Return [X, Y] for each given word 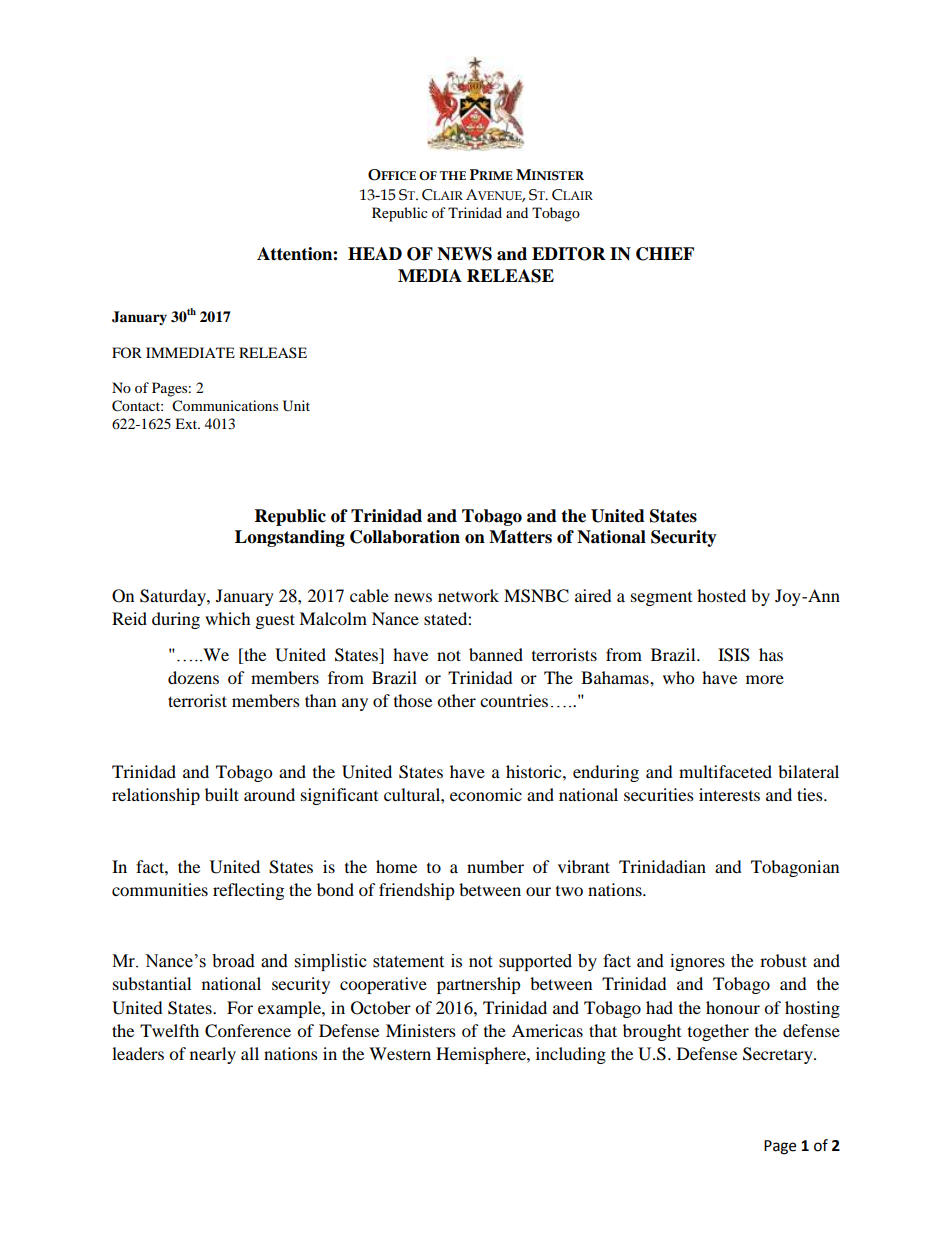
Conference [248, 1031]
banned [496, 654]
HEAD [375, 253]
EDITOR [569, 254]
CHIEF [665, 254]
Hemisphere [482, 1055]
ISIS [734, 655]
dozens [193, 677]
